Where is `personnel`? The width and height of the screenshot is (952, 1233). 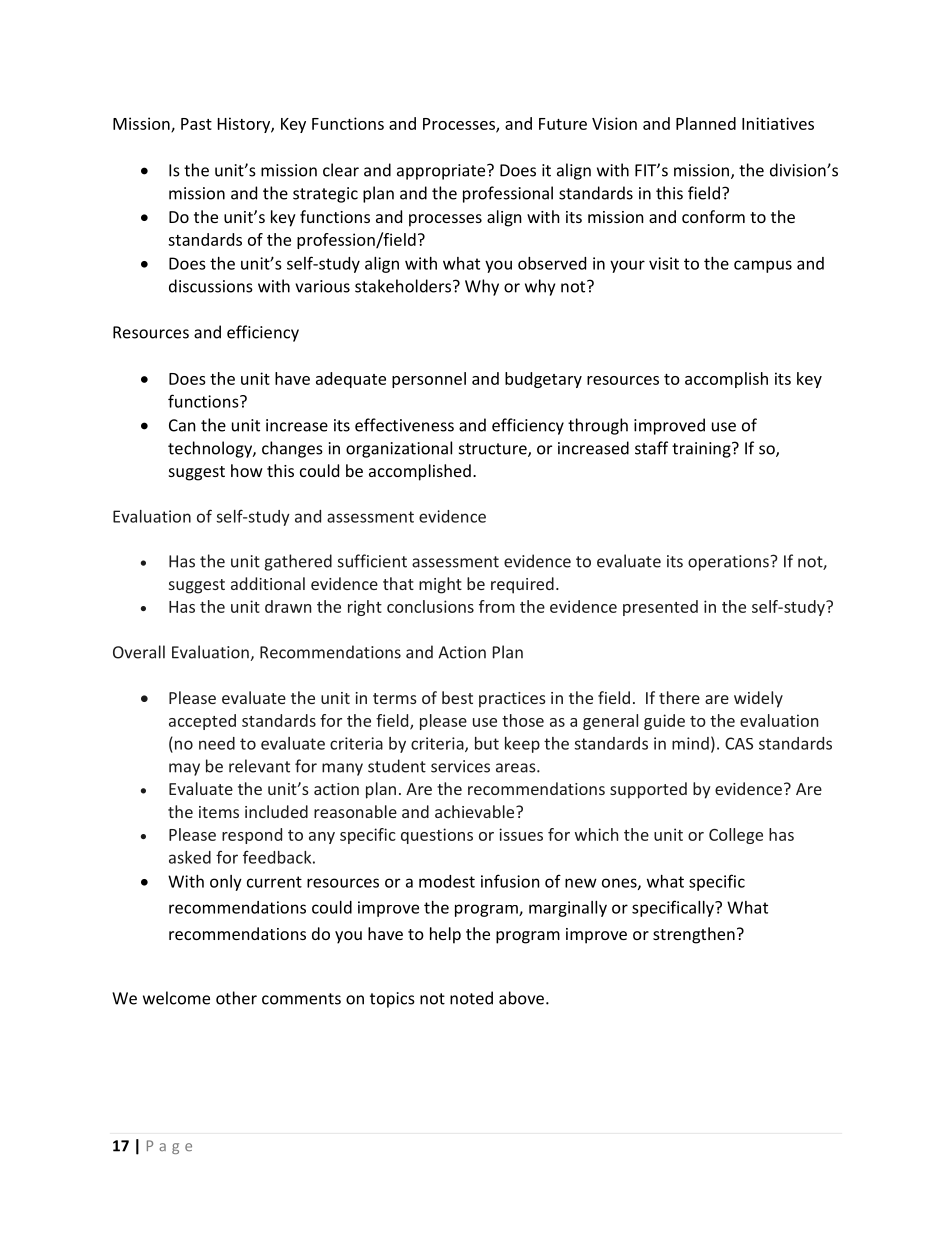 personnel is located at coordinates (429, 380).
